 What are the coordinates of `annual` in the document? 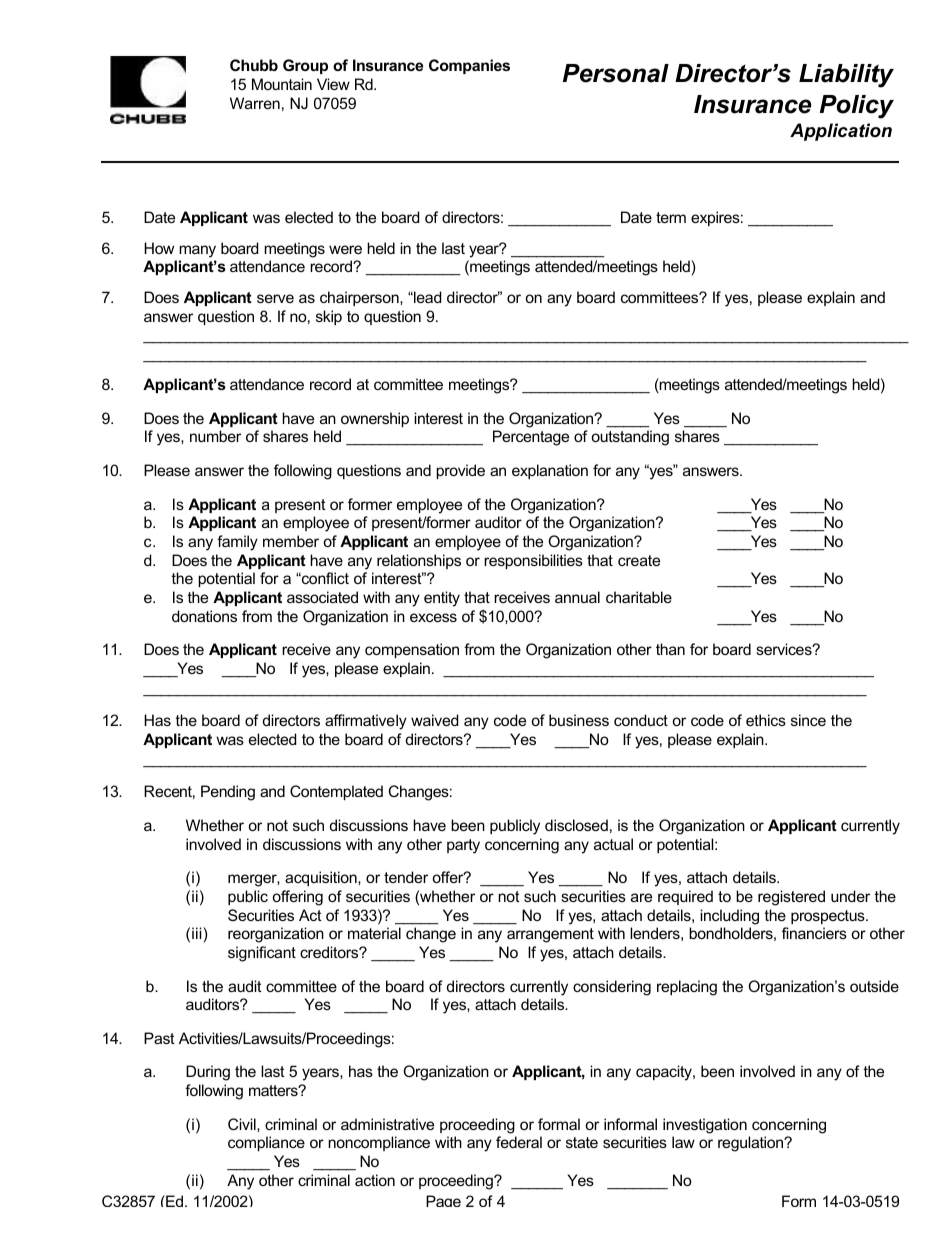 It's located at (577, 597).
